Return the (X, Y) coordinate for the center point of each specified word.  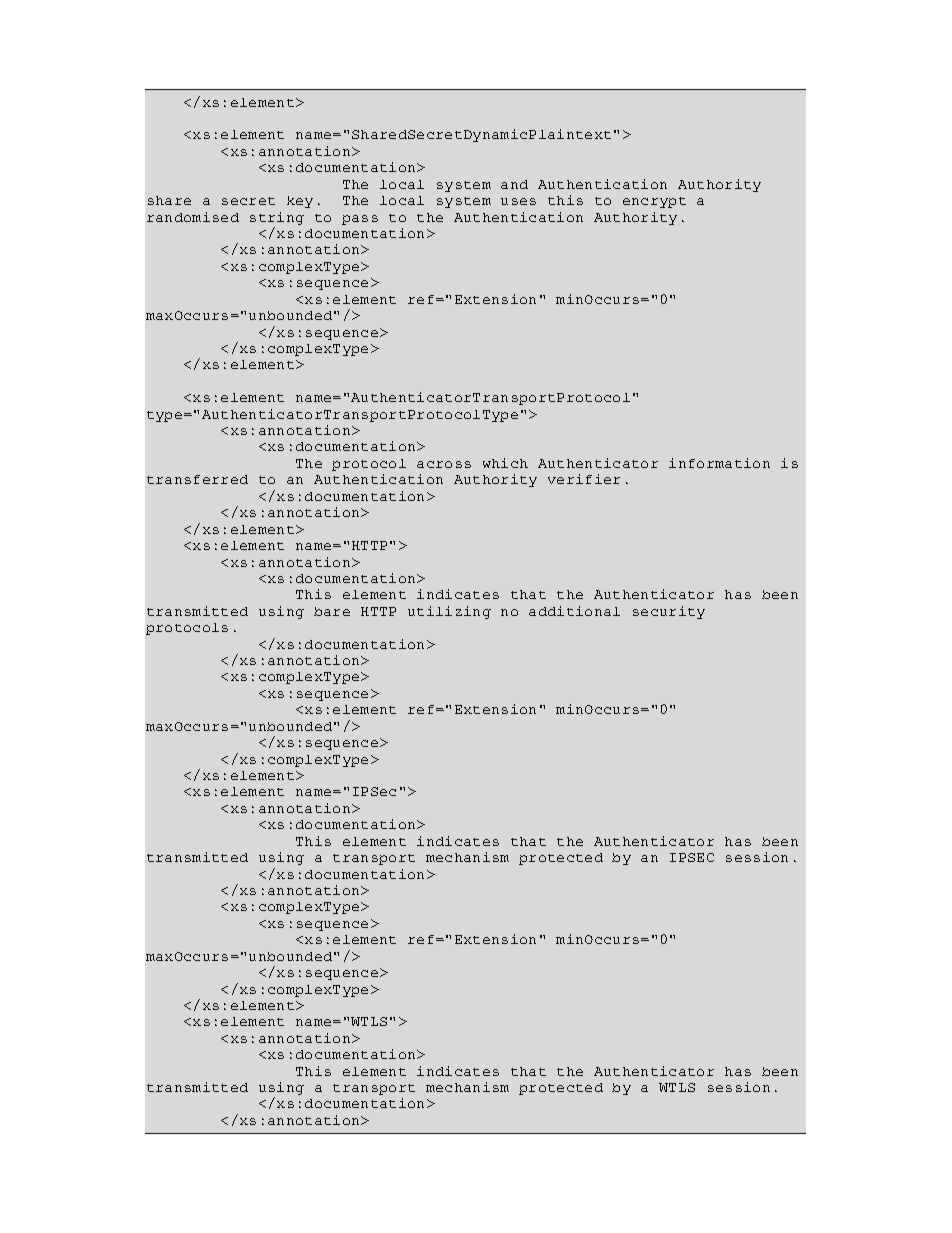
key (300, 202)
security (669, 612)
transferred (197, 479)
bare (332, 611)
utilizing (449, 612)
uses (518, 201)
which (505, 463)
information (719, 463)
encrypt (654, 202)
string (277, 218)
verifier (584, 479)
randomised (193, 217)
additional (574, 611)
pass (360, 220)
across (444, 464)
